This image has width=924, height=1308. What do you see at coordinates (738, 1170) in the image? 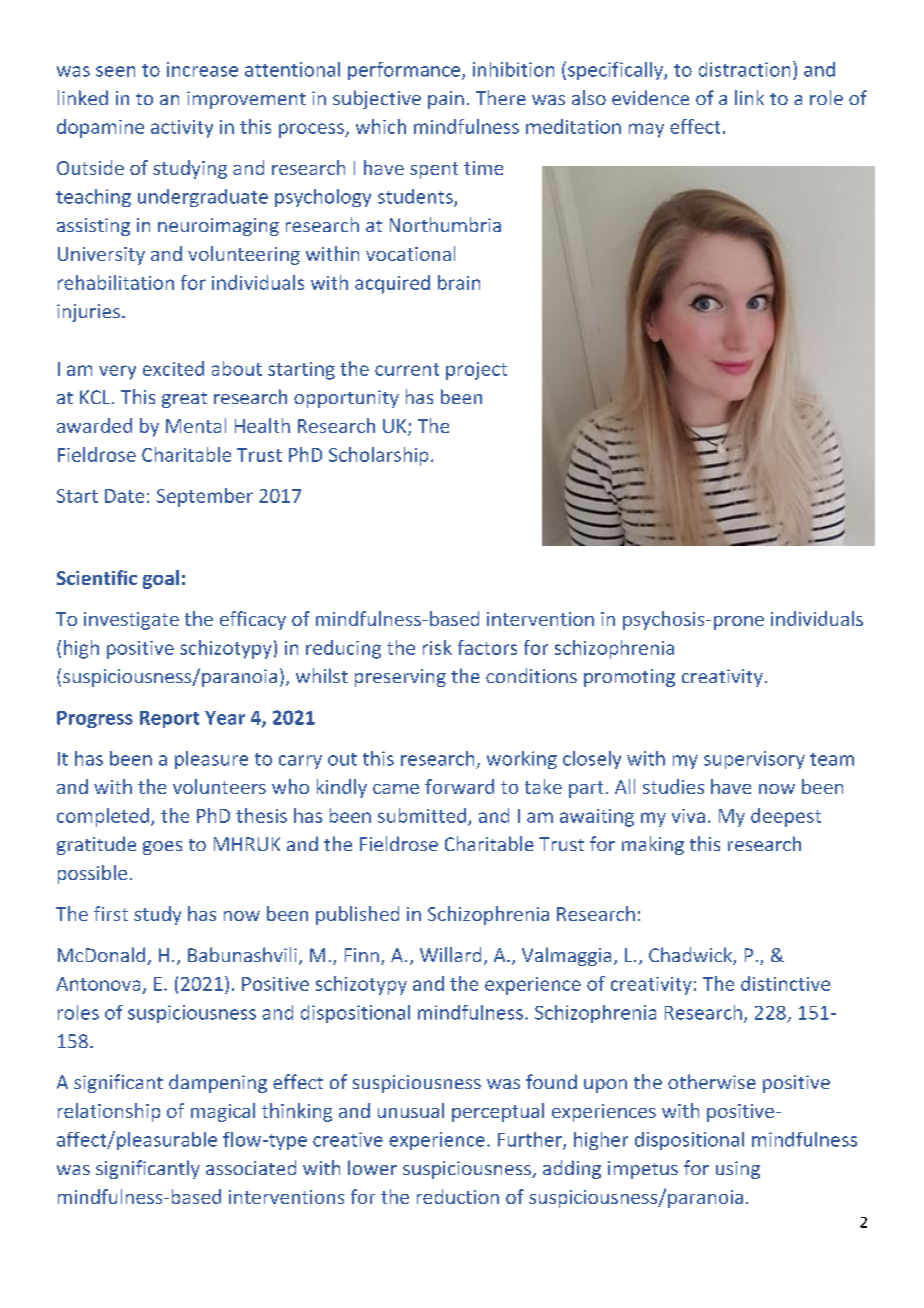
I see `using` at bounding box center [738, 1170].
